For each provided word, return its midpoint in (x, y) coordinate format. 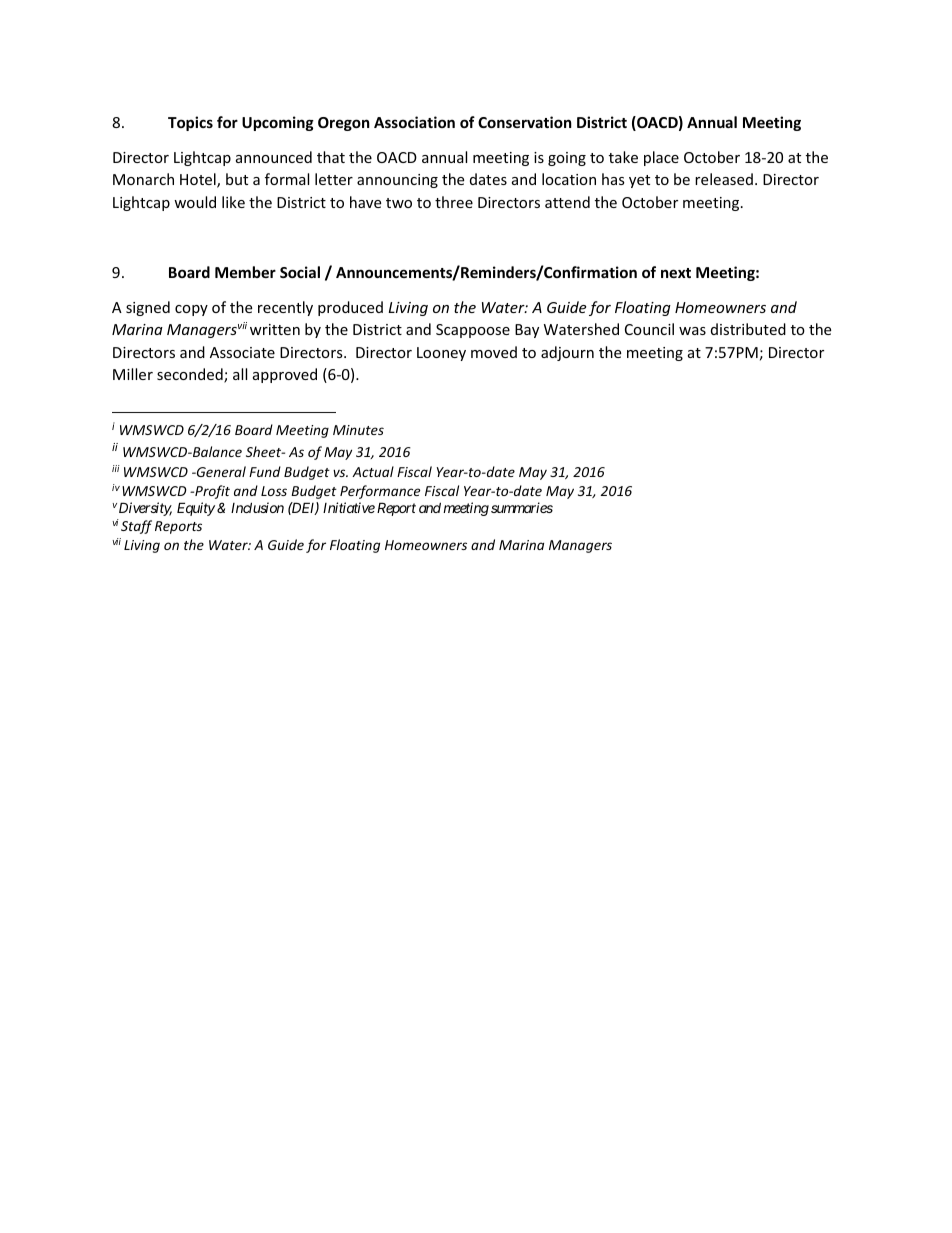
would (195, 202)
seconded (191, 375)
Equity (196, 509)
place (661, 158)
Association (414, 122)
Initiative (349, 507)
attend (567, 202)
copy (191, 310)
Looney (441, 354)
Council (649, 329)
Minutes (358, 430)
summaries (522, 507)
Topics (190, 123)
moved (494, 352)
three (454, 202)
